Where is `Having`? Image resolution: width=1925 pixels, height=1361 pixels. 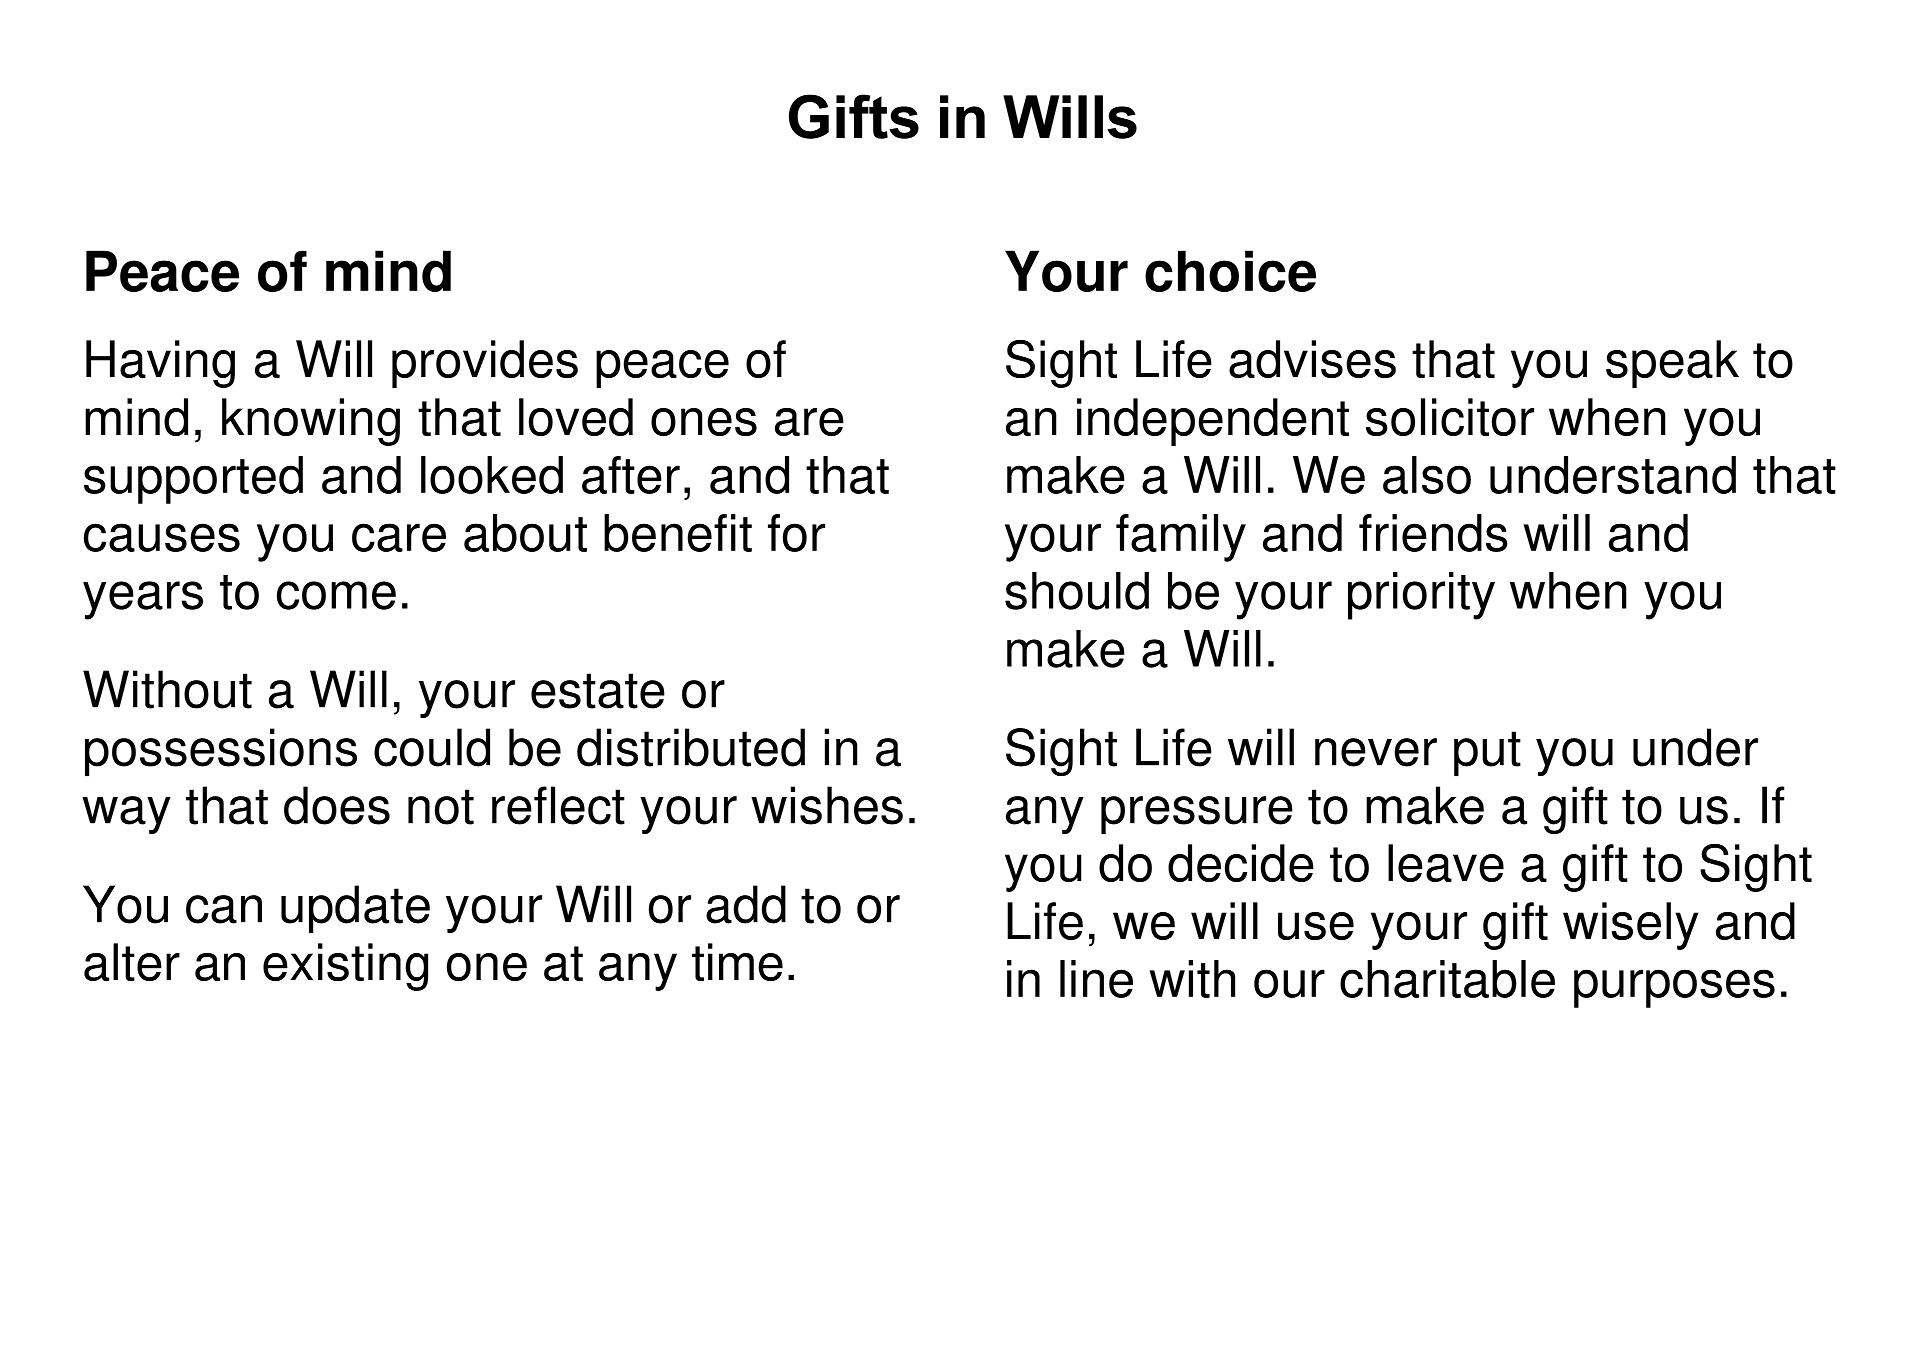
Having is located at coordinates (160, 364).
